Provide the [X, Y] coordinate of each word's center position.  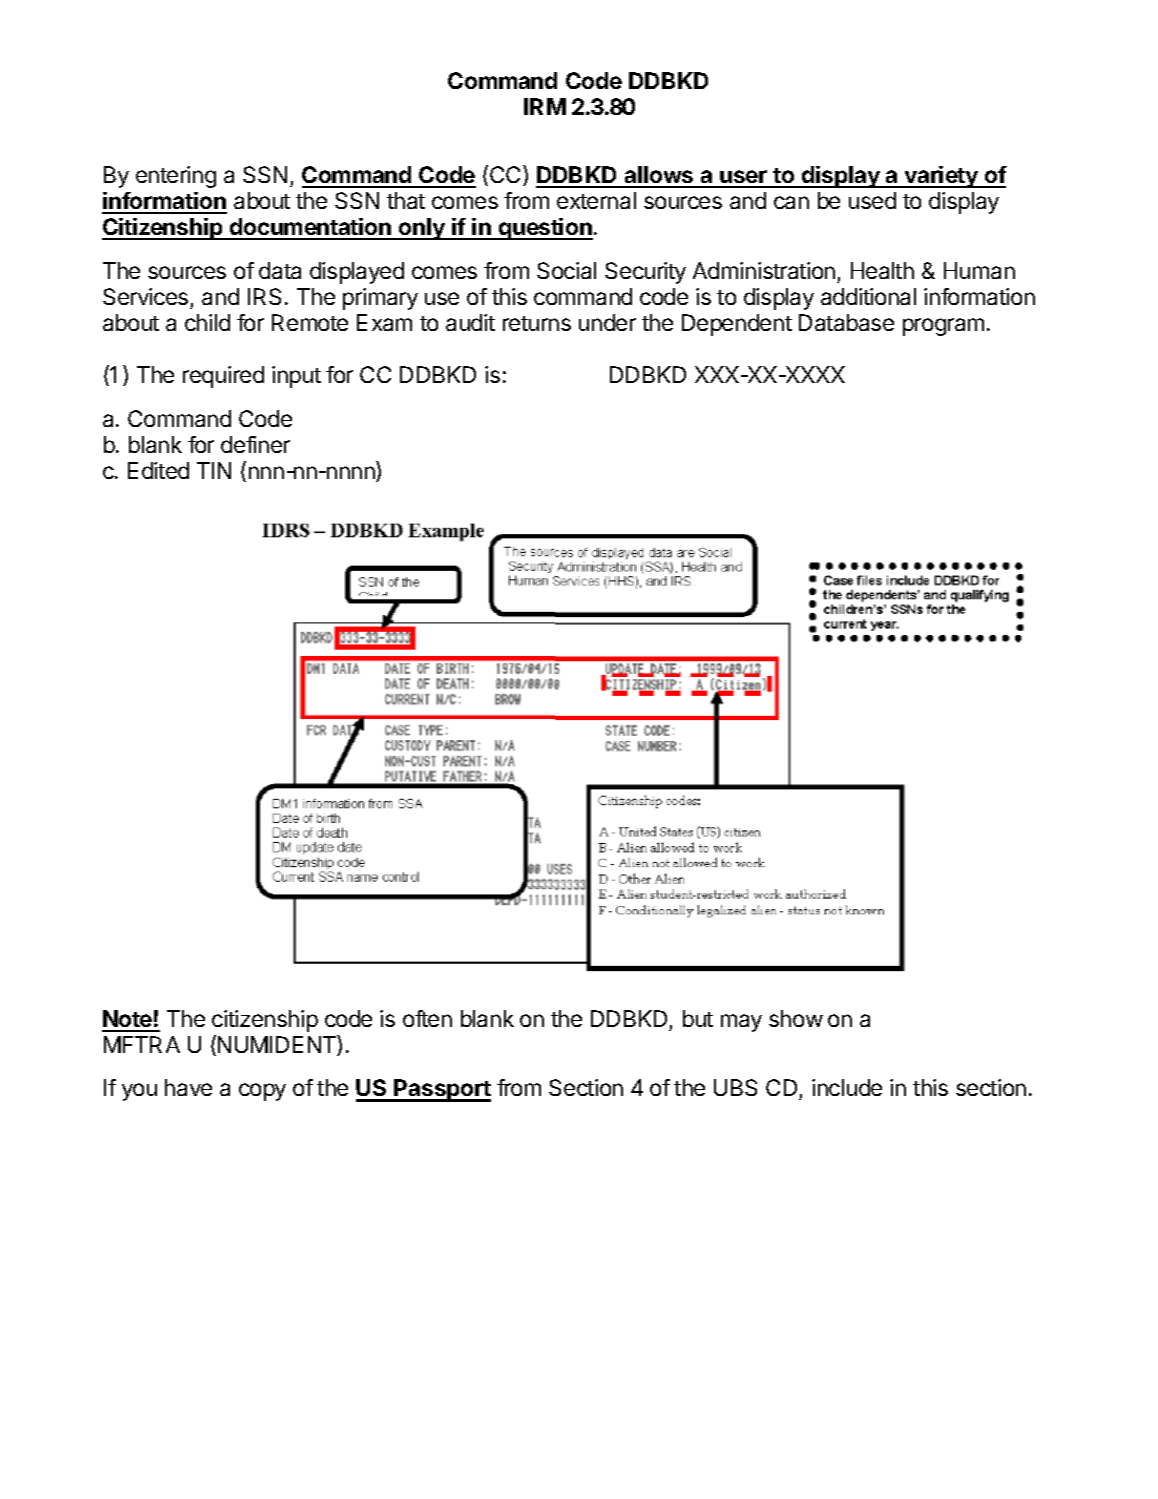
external [596, 200]
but [698, 1018]
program [943, 327]
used [872, 200]
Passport [442, 1090]
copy [262, 1092]
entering [176, 177]
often [427, 1018]
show [796, 1018]
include [847, 1087]
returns [537, 323]
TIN [214, 470]
